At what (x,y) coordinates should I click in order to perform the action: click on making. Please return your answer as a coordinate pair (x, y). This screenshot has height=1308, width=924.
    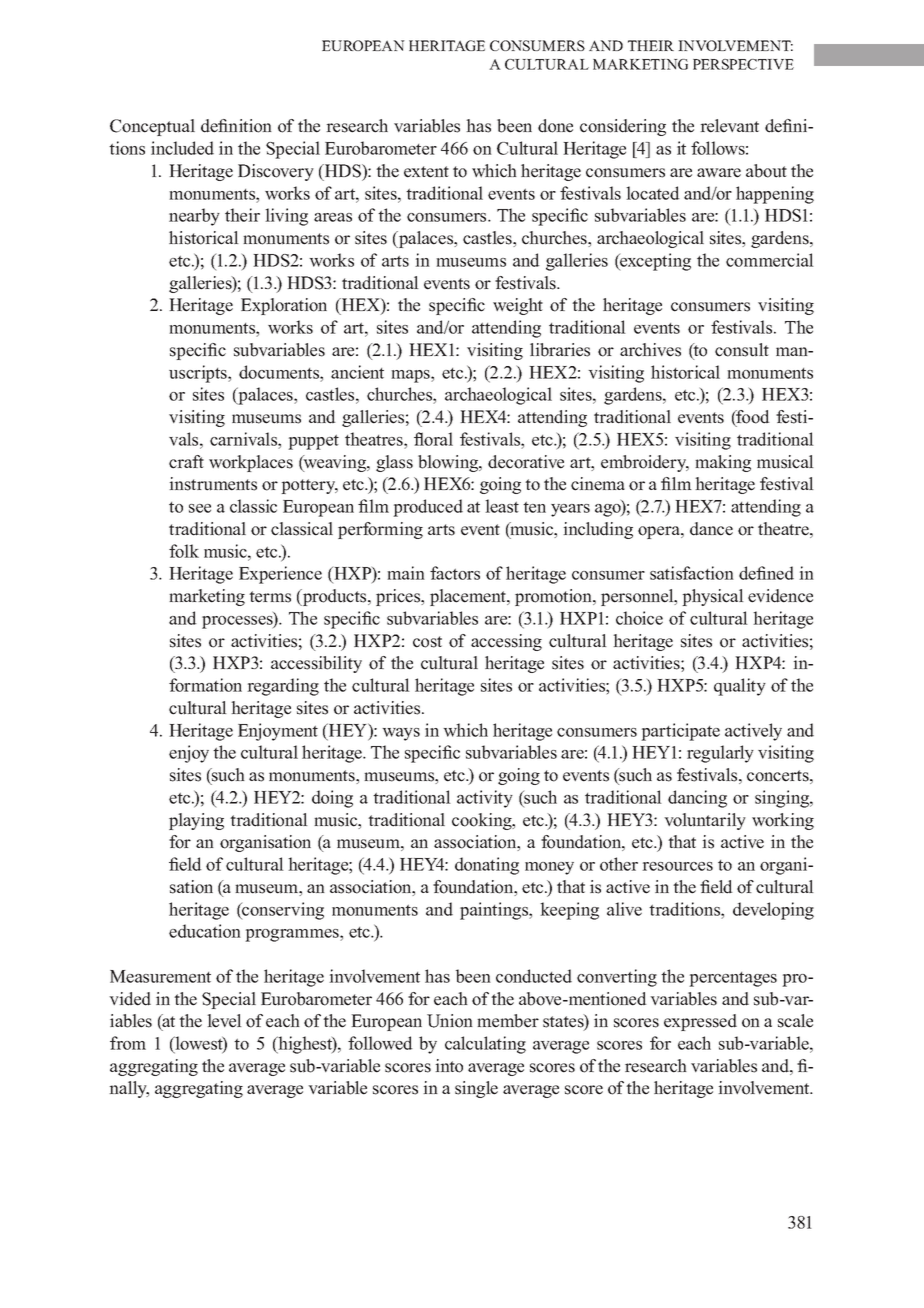
    Looking at the image, I should click on (723, 463).
